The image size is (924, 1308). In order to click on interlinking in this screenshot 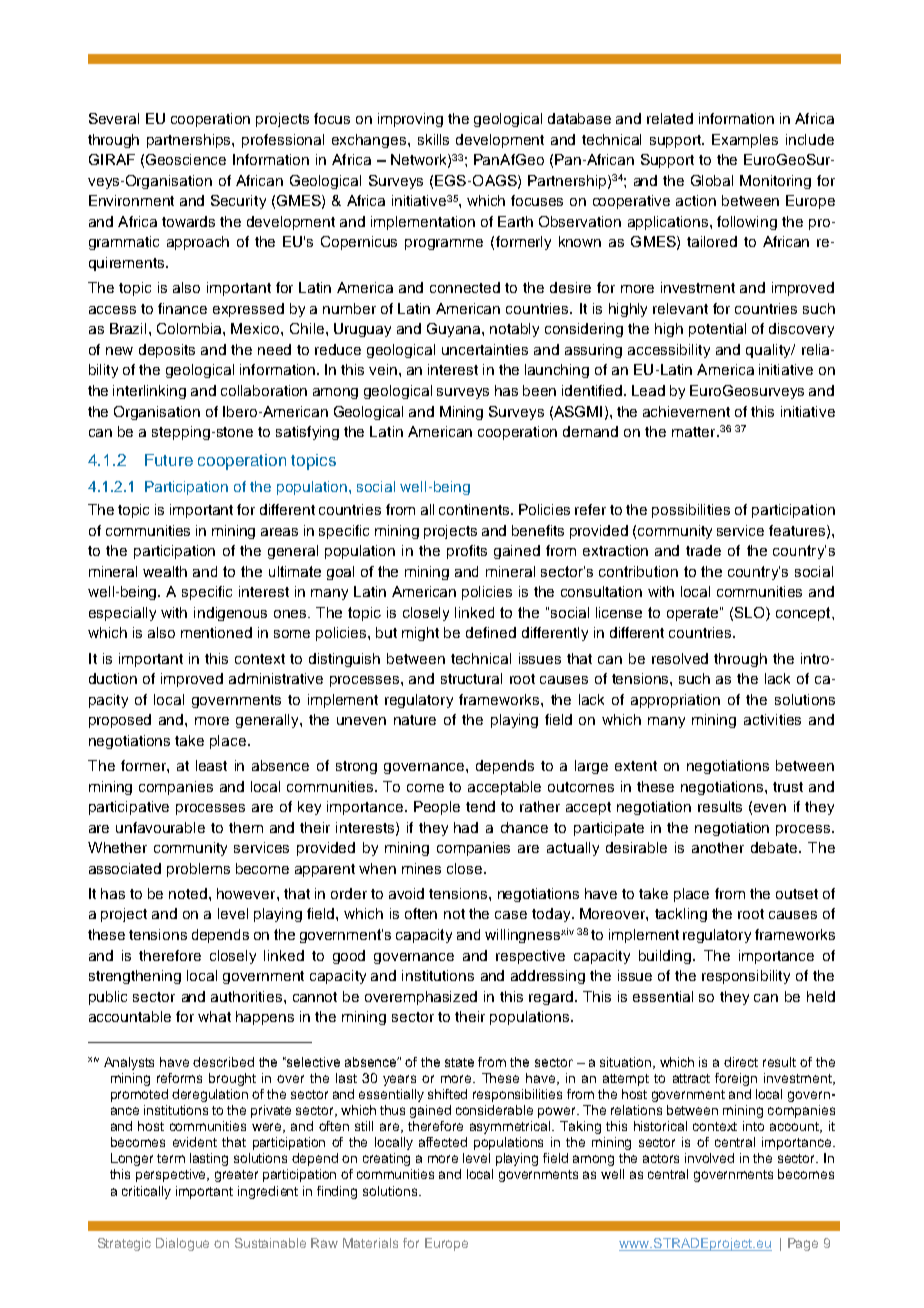, I will do `click(149, 392)`.
